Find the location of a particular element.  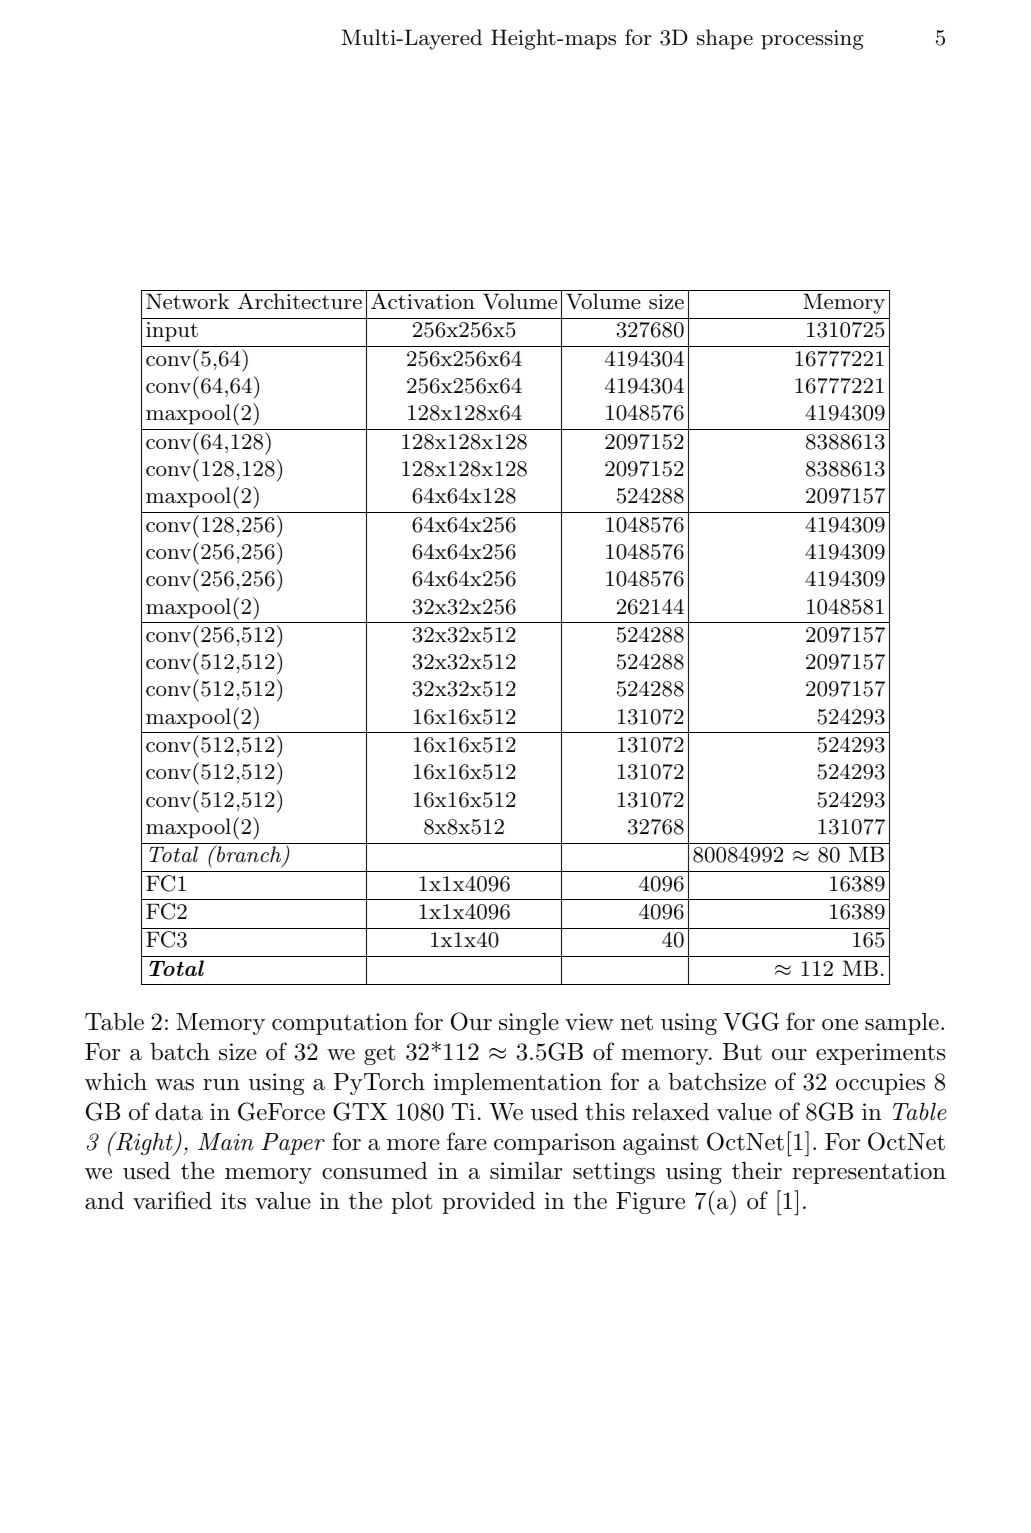

Network is located at coordinates (187, 301).
